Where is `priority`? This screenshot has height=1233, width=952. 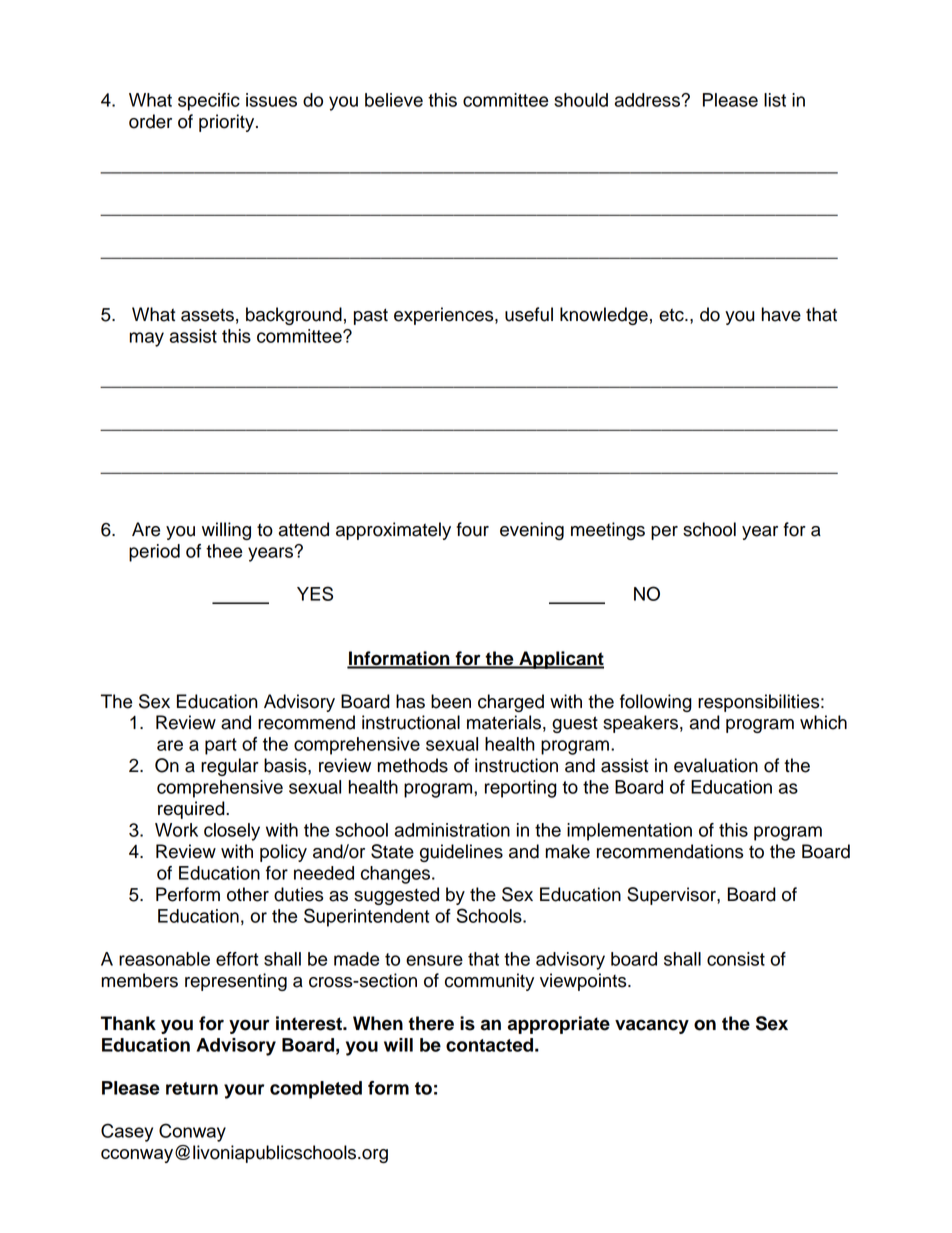 priority is located at coordinates (228, 123).
